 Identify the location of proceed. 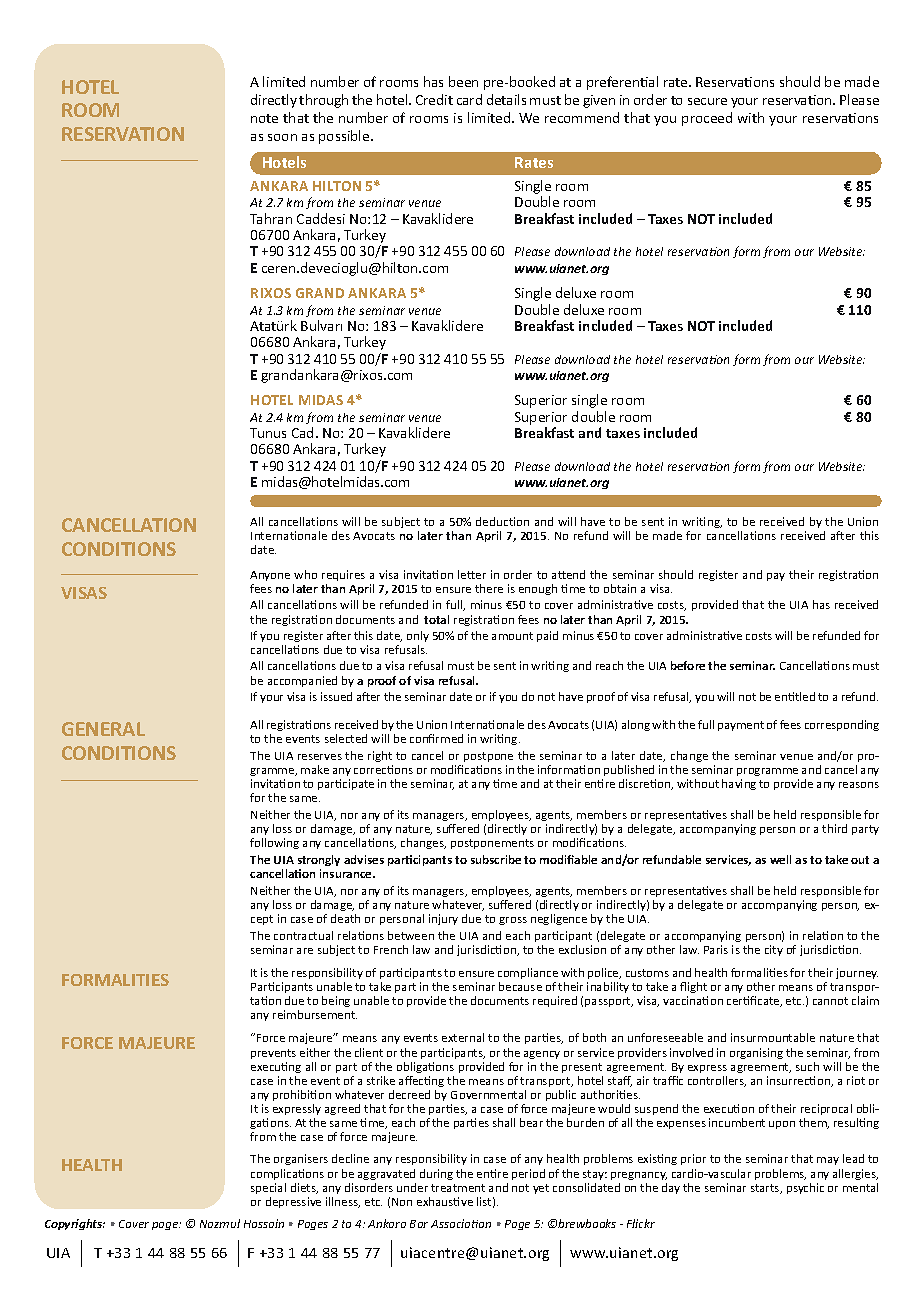
(707, 119).
